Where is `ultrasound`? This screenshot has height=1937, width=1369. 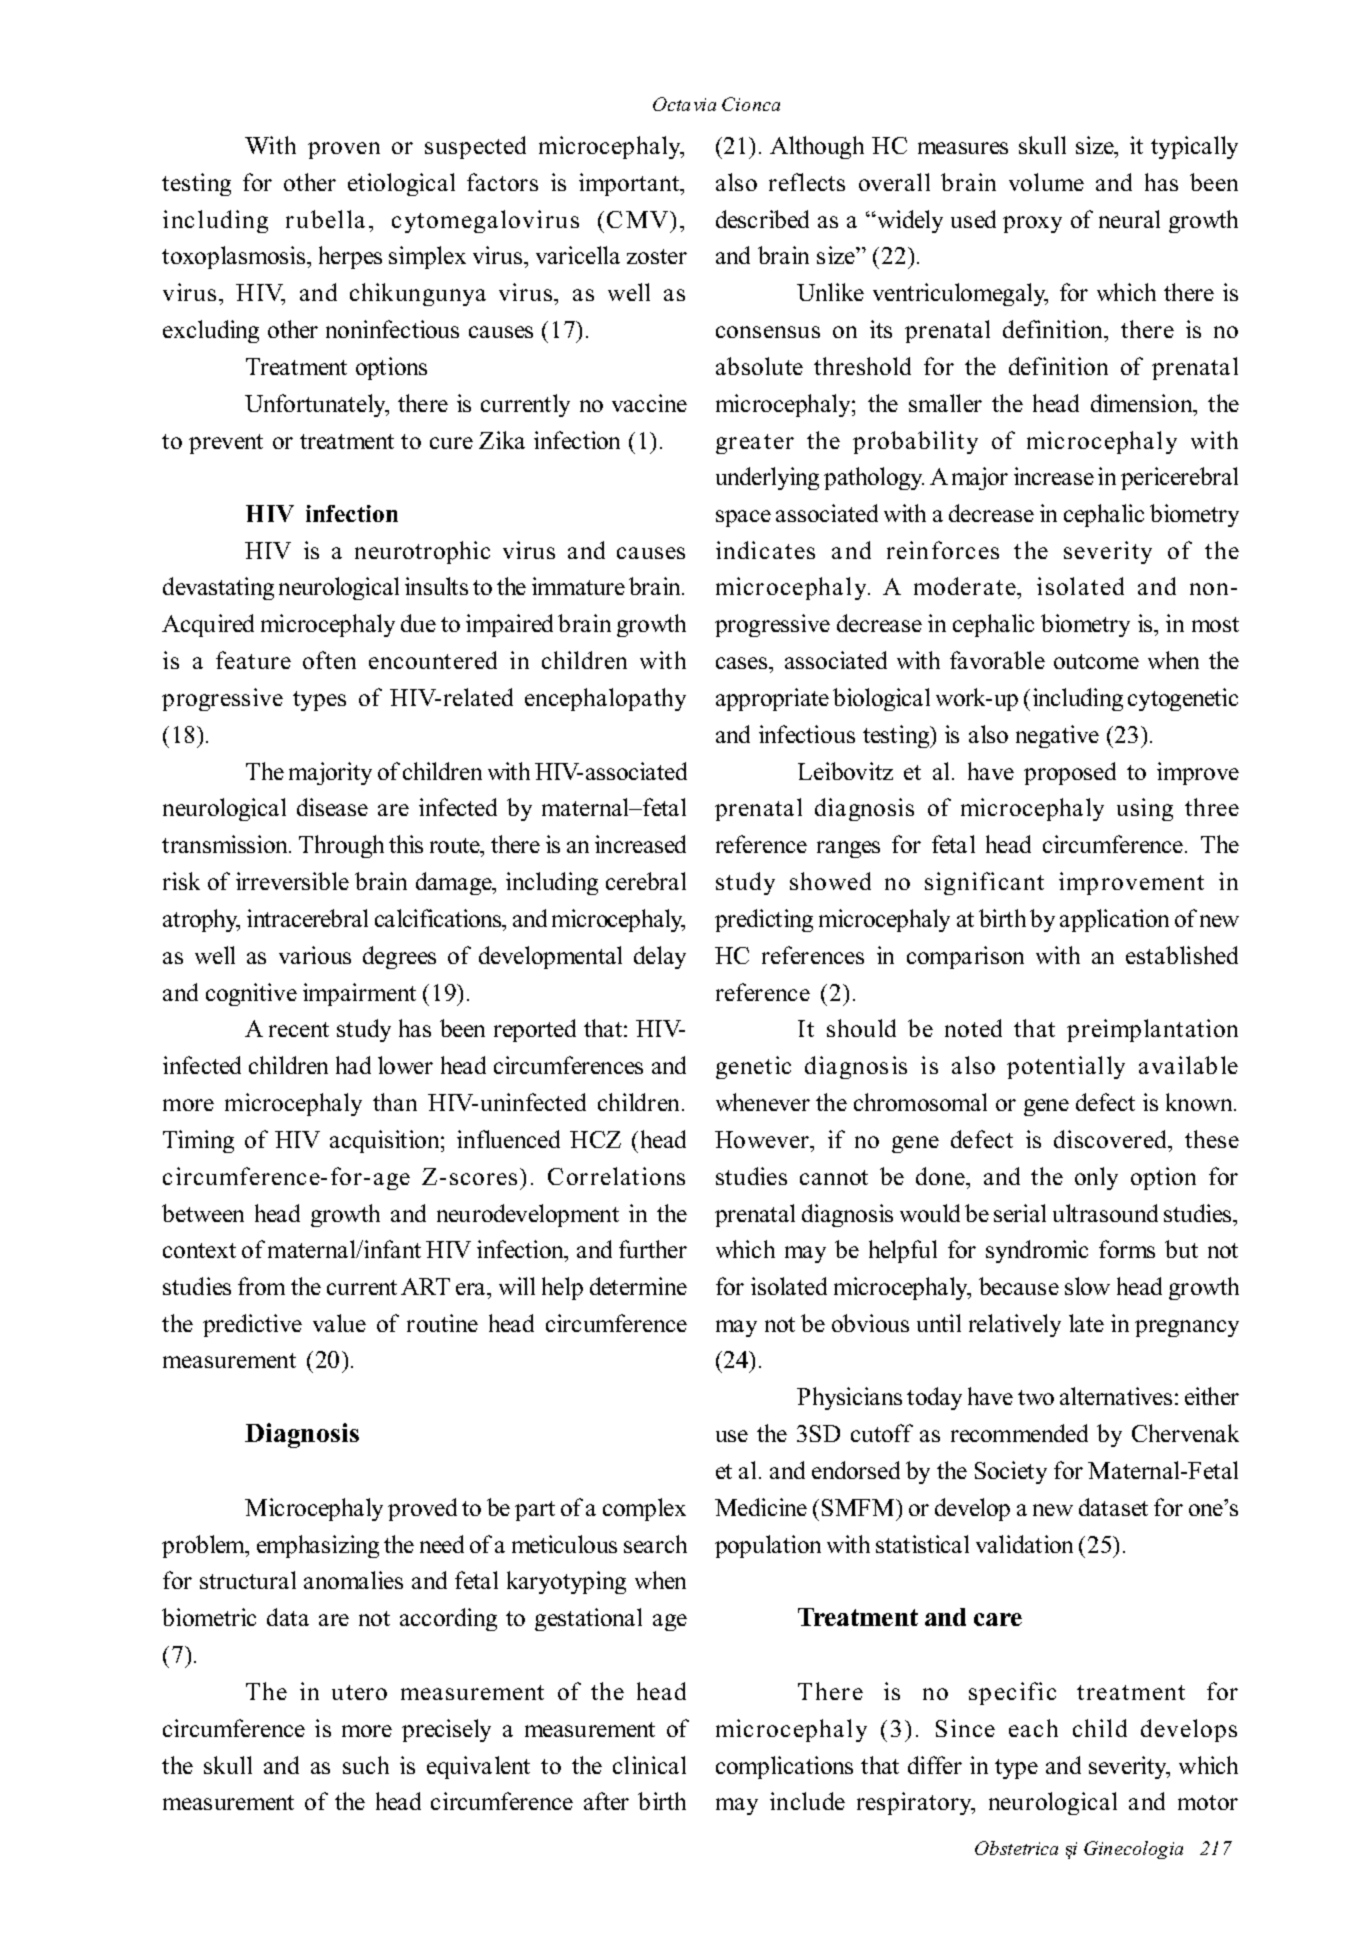 ultrasound is located at coordinates (1105, 1213).
